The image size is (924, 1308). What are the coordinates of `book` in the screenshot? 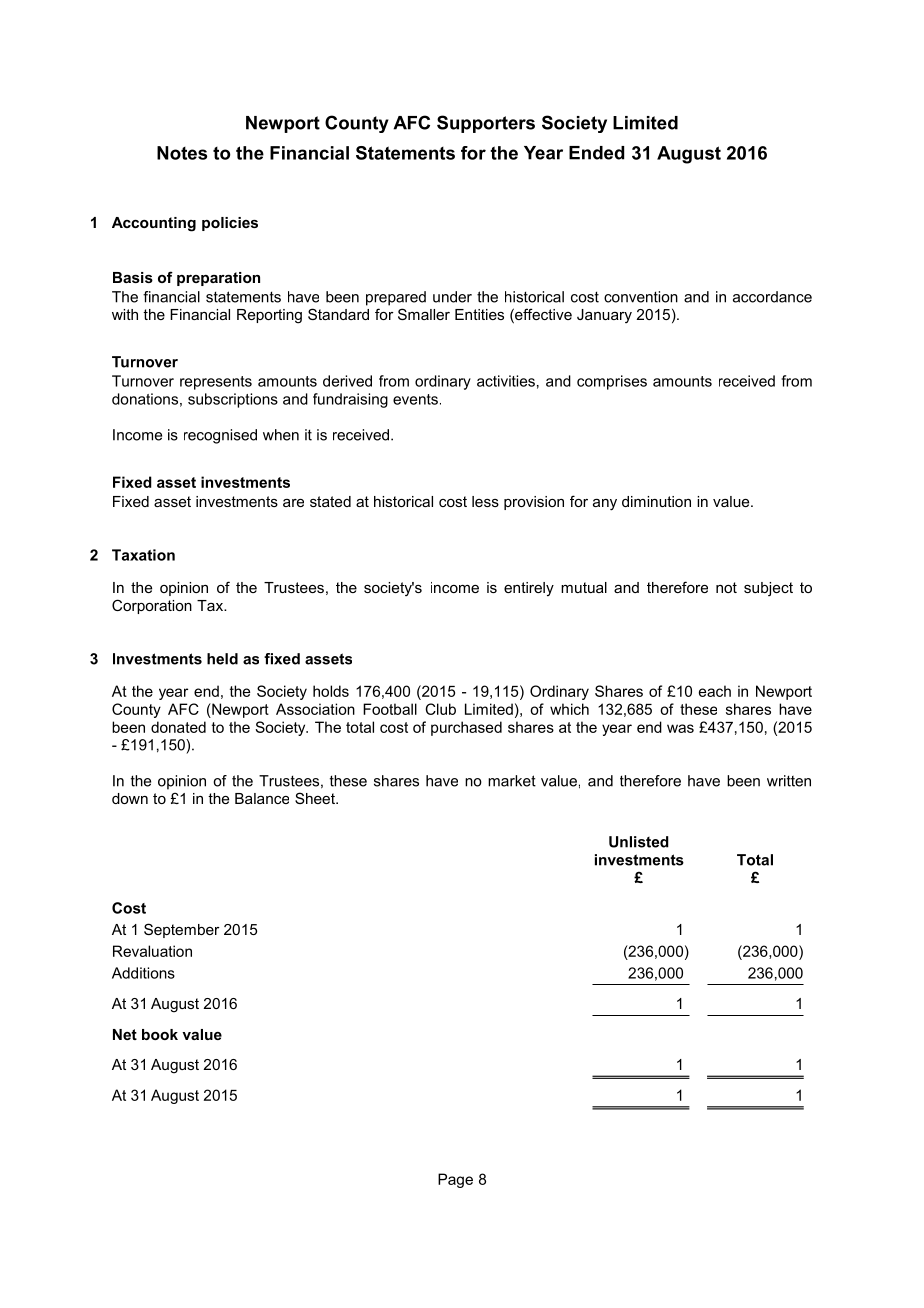 It's located at (160, 1034).
